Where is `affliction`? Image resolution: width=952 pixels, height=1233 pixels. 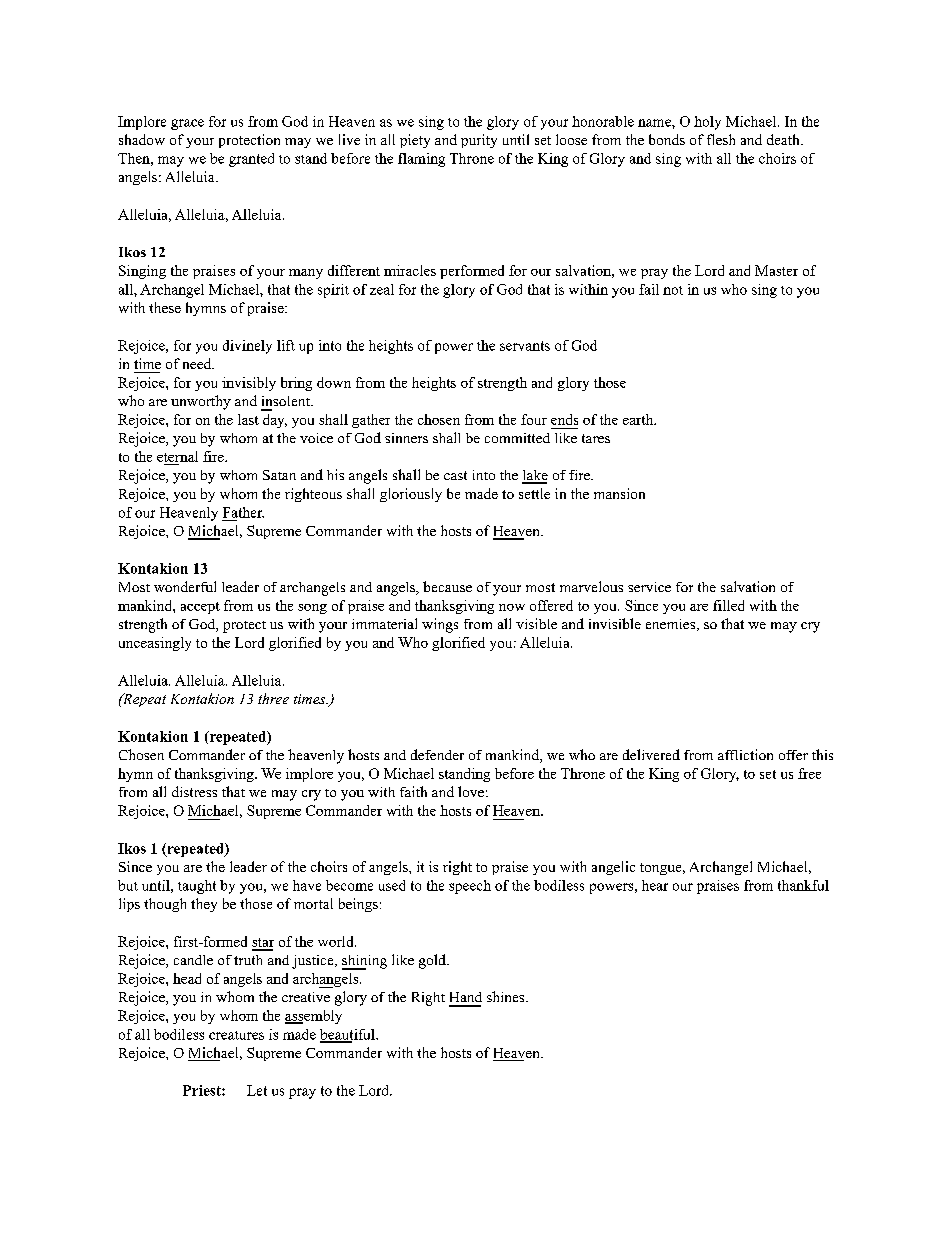 affliction is located at coordinates (745, 754).
